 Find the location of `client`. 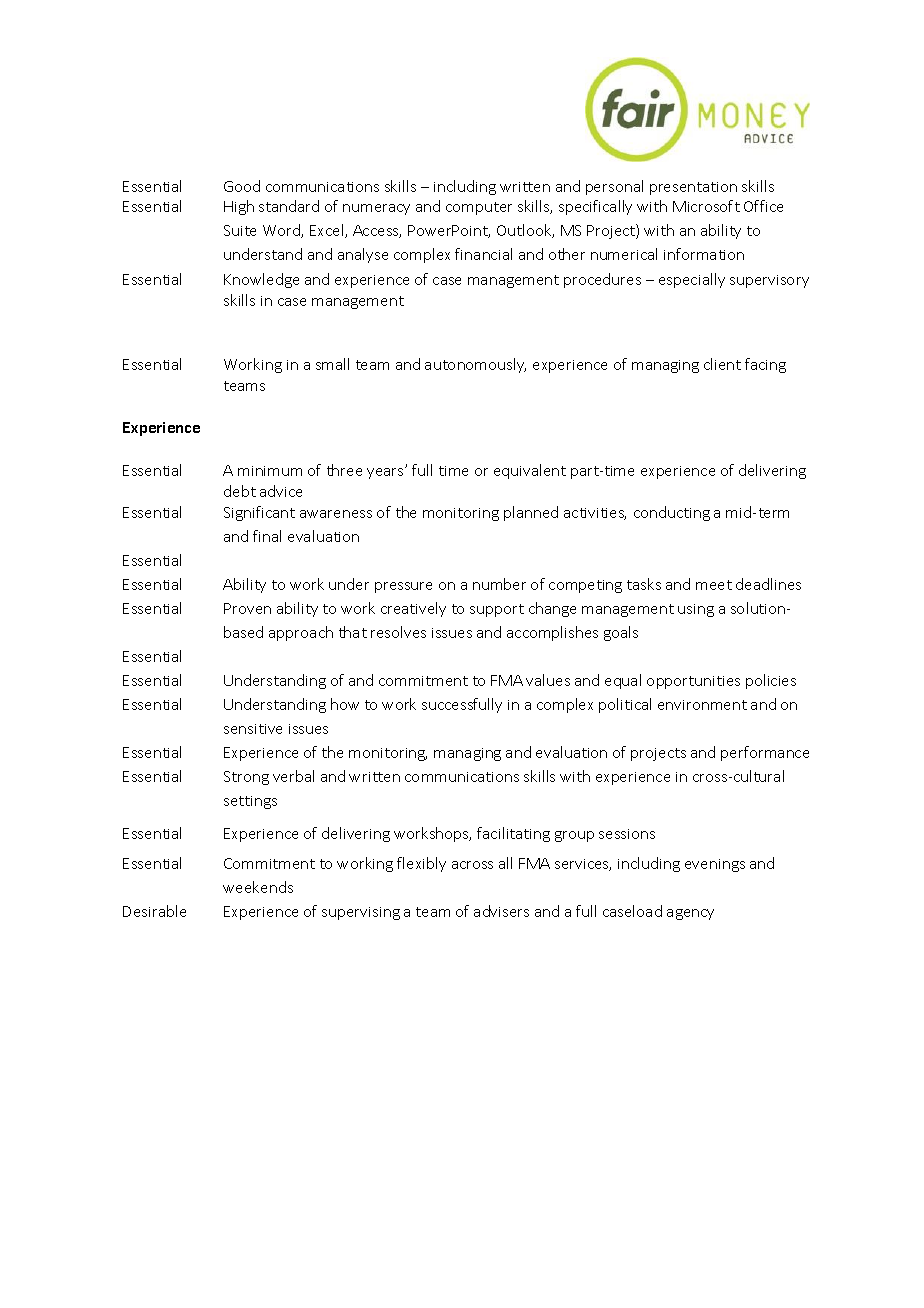

client is located at coordinates (722, 364).
